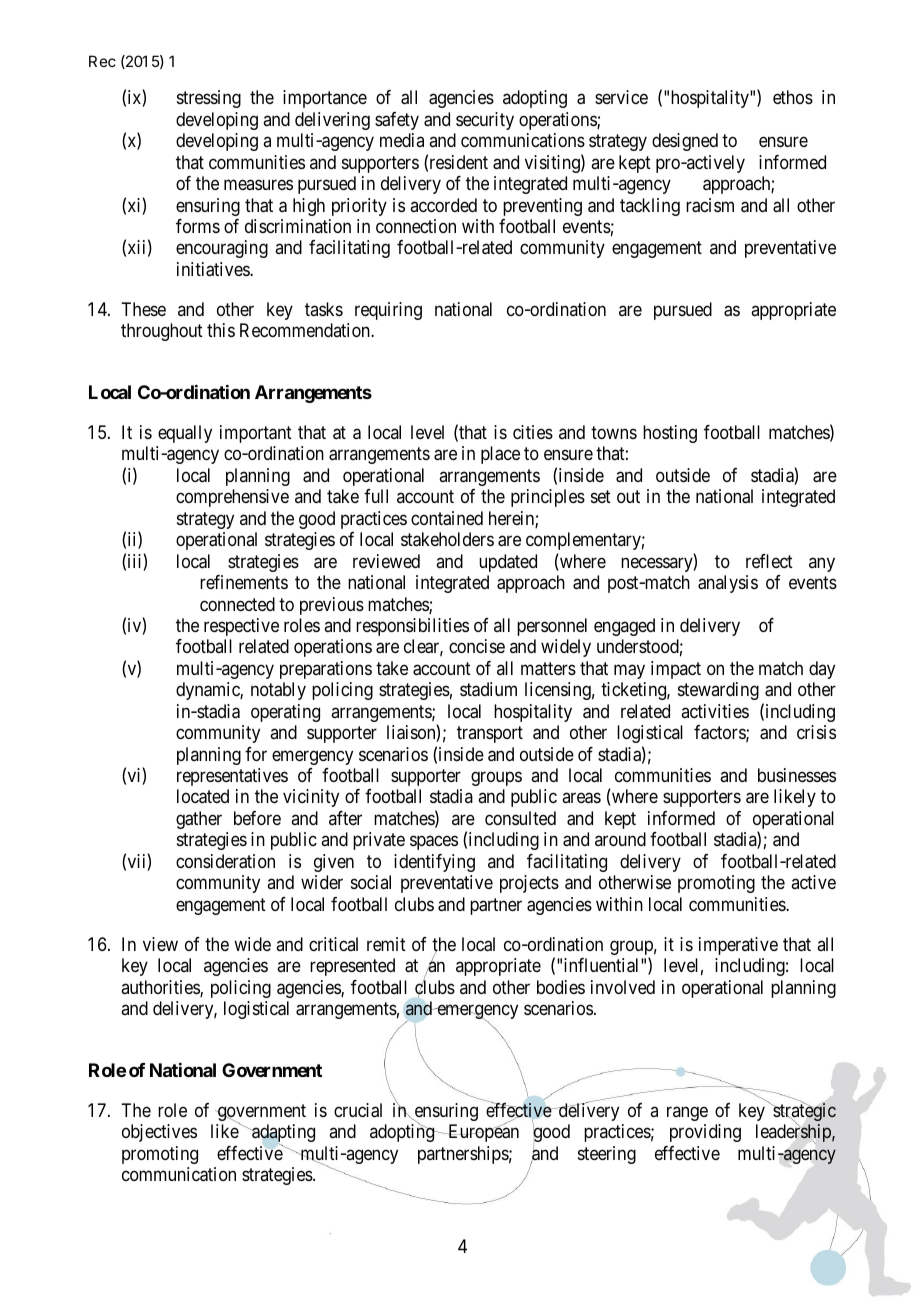  Describe the element at coordinates (477, 646) in the screenshot. I see `concise` at that location.
